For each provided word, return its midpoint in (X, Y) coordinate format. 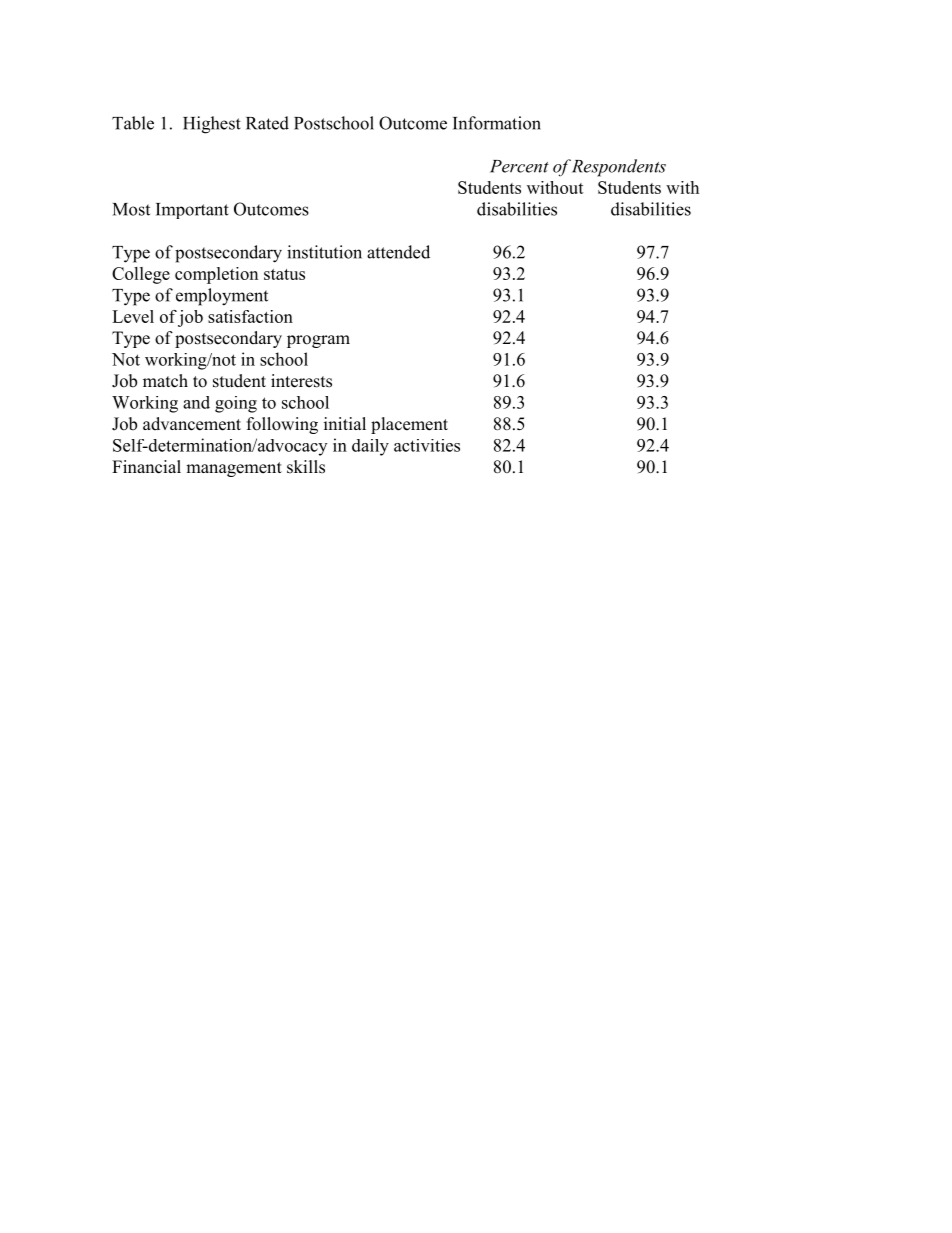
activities (427, 445)
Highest (212, 125)
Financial (146, 467)
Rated (267, 123)
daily (370, 447)
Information (497, 123)
